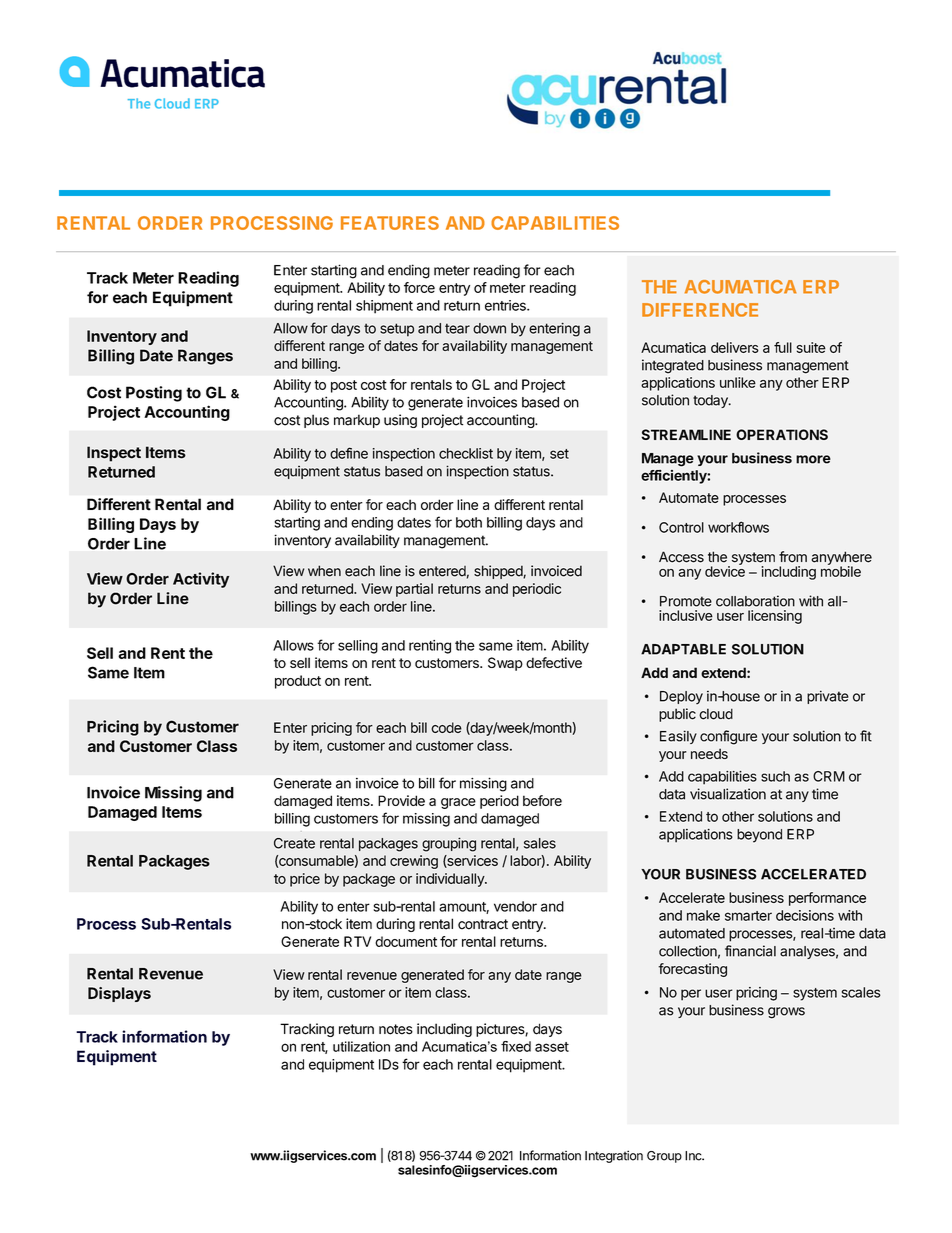  I want to click on Integration, so click(614, 1156).
